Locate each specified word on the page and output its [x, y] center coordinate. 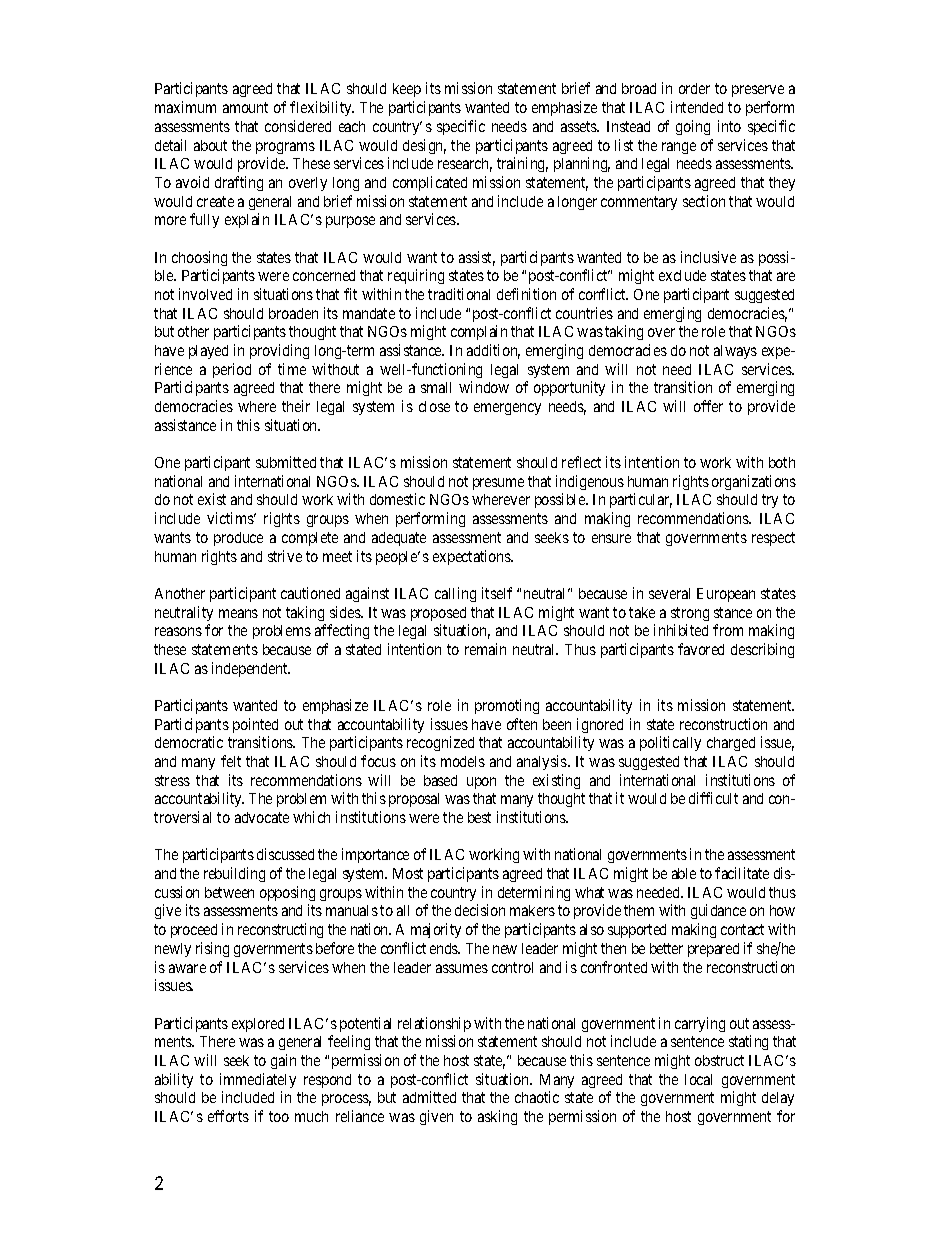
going [693, 127]
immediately [258, 1080]
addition [493, 351]
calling [455, 594]
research [465, 165]
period [232, 370]
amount [245, 107]
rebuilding [234, 874]
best [479, 817]
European [726, 595]
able [684, 873]
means [238, 613]
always [735, 352]
